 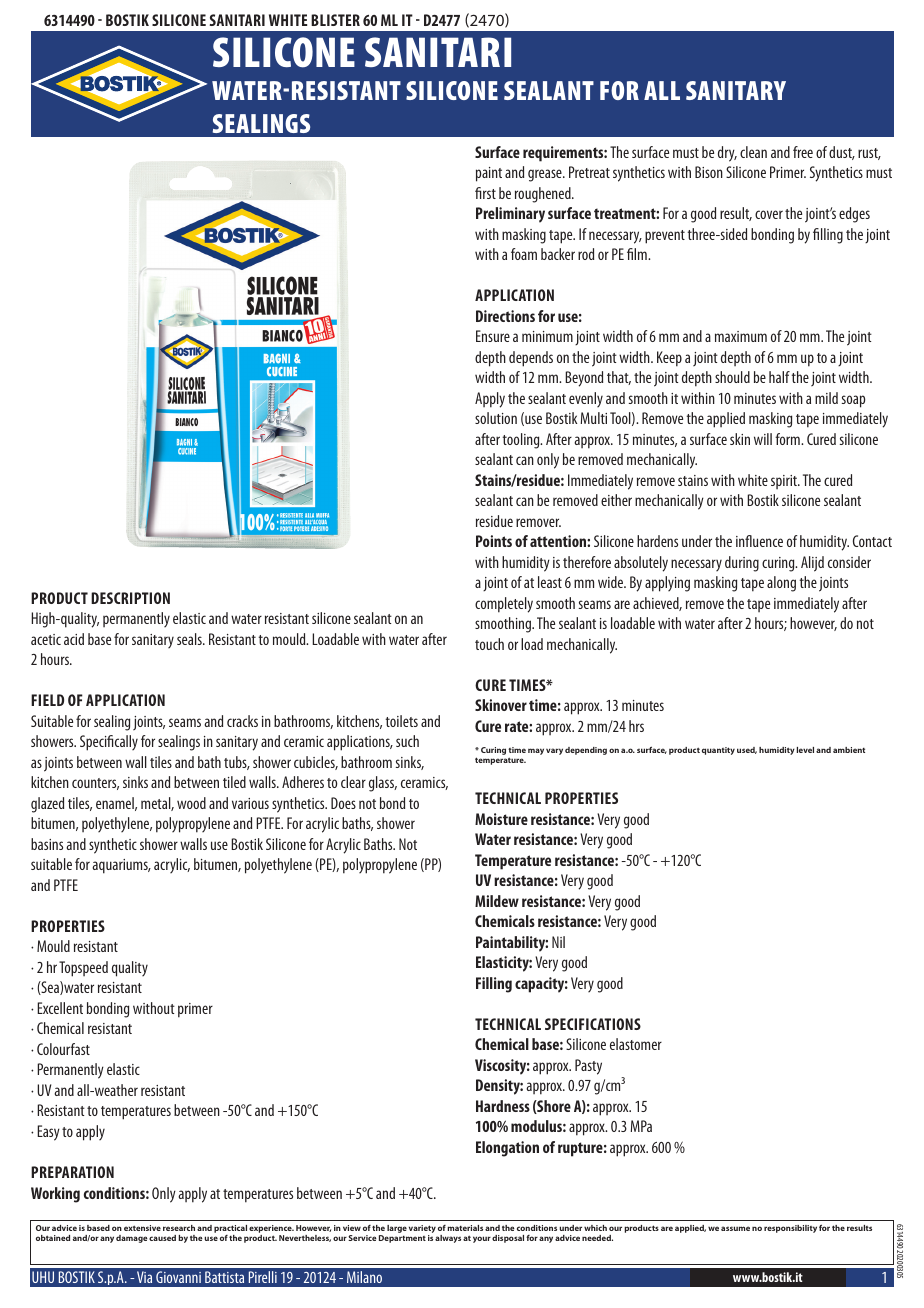 What do you see at coordinates (546, 175) in the document?
I see `grease` at bounding box center [546, 175].
